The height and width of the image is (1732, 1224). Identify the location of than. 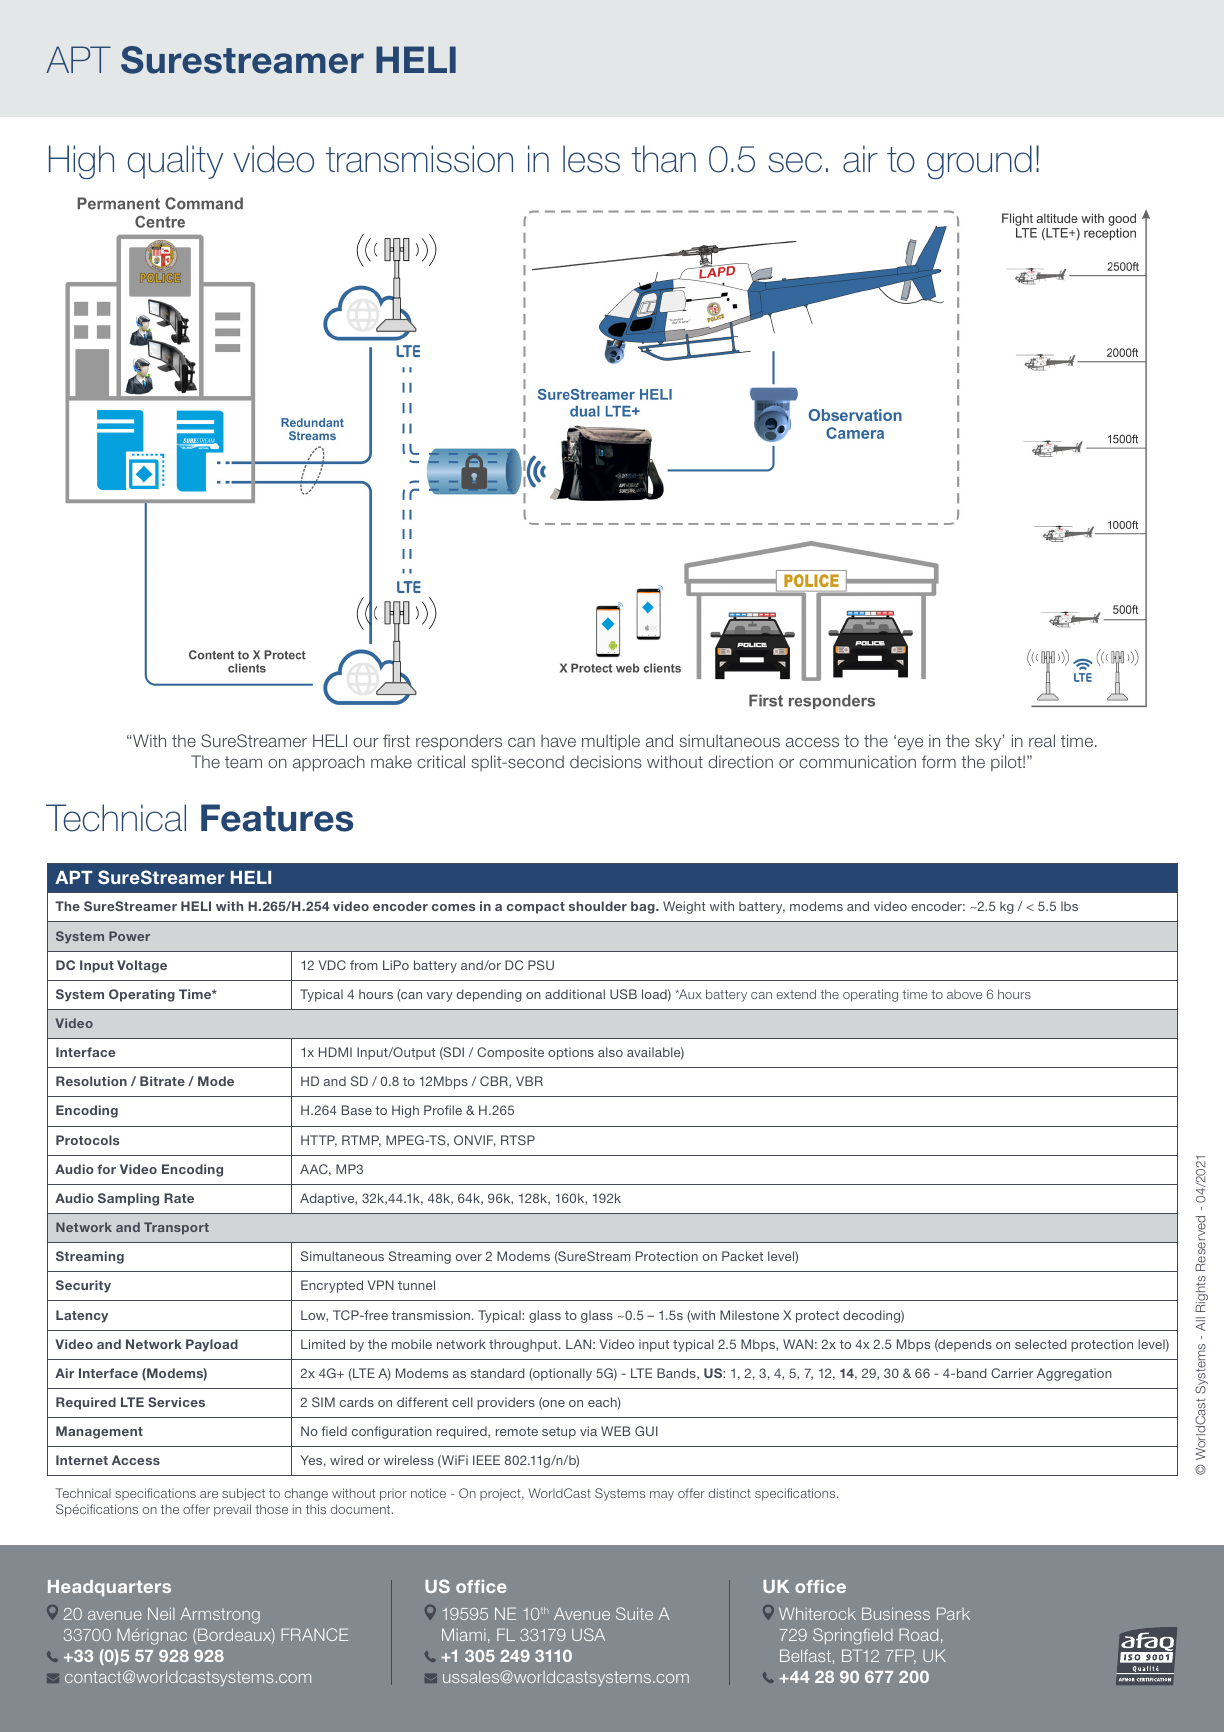
(664, 159).
